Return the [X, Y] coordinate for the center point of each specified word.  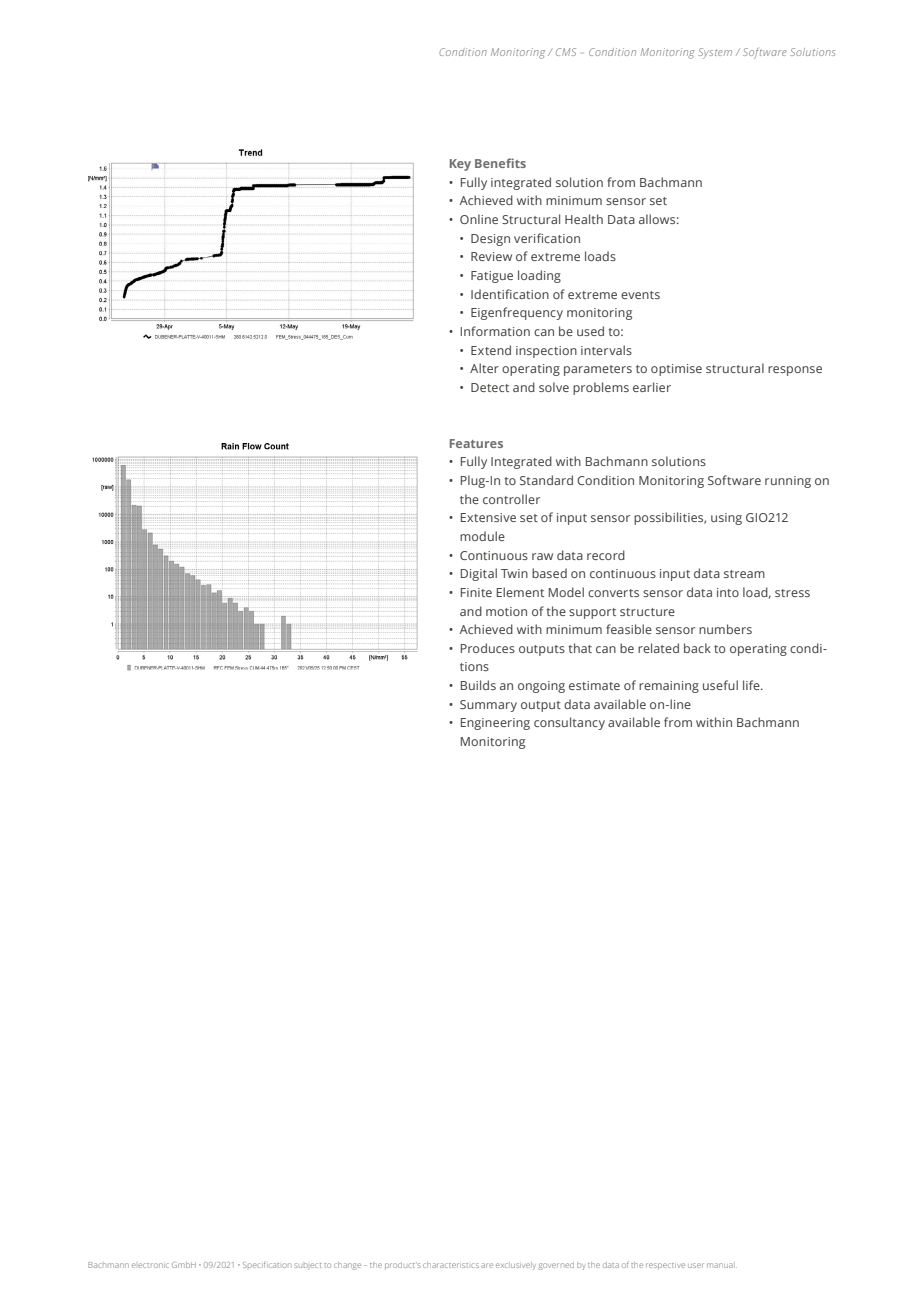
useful [720, 685]
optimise [676, 370]
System [715, 53]
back [697, 648]
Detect [490, 387]
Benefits [500, 163]
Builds [478, 685]
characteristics [451, 1265]
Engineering [495, 724]
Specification [267, 1264]
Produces [488, 648]
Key [460, 165]
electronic [150, 1265]
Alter [484, 368]
